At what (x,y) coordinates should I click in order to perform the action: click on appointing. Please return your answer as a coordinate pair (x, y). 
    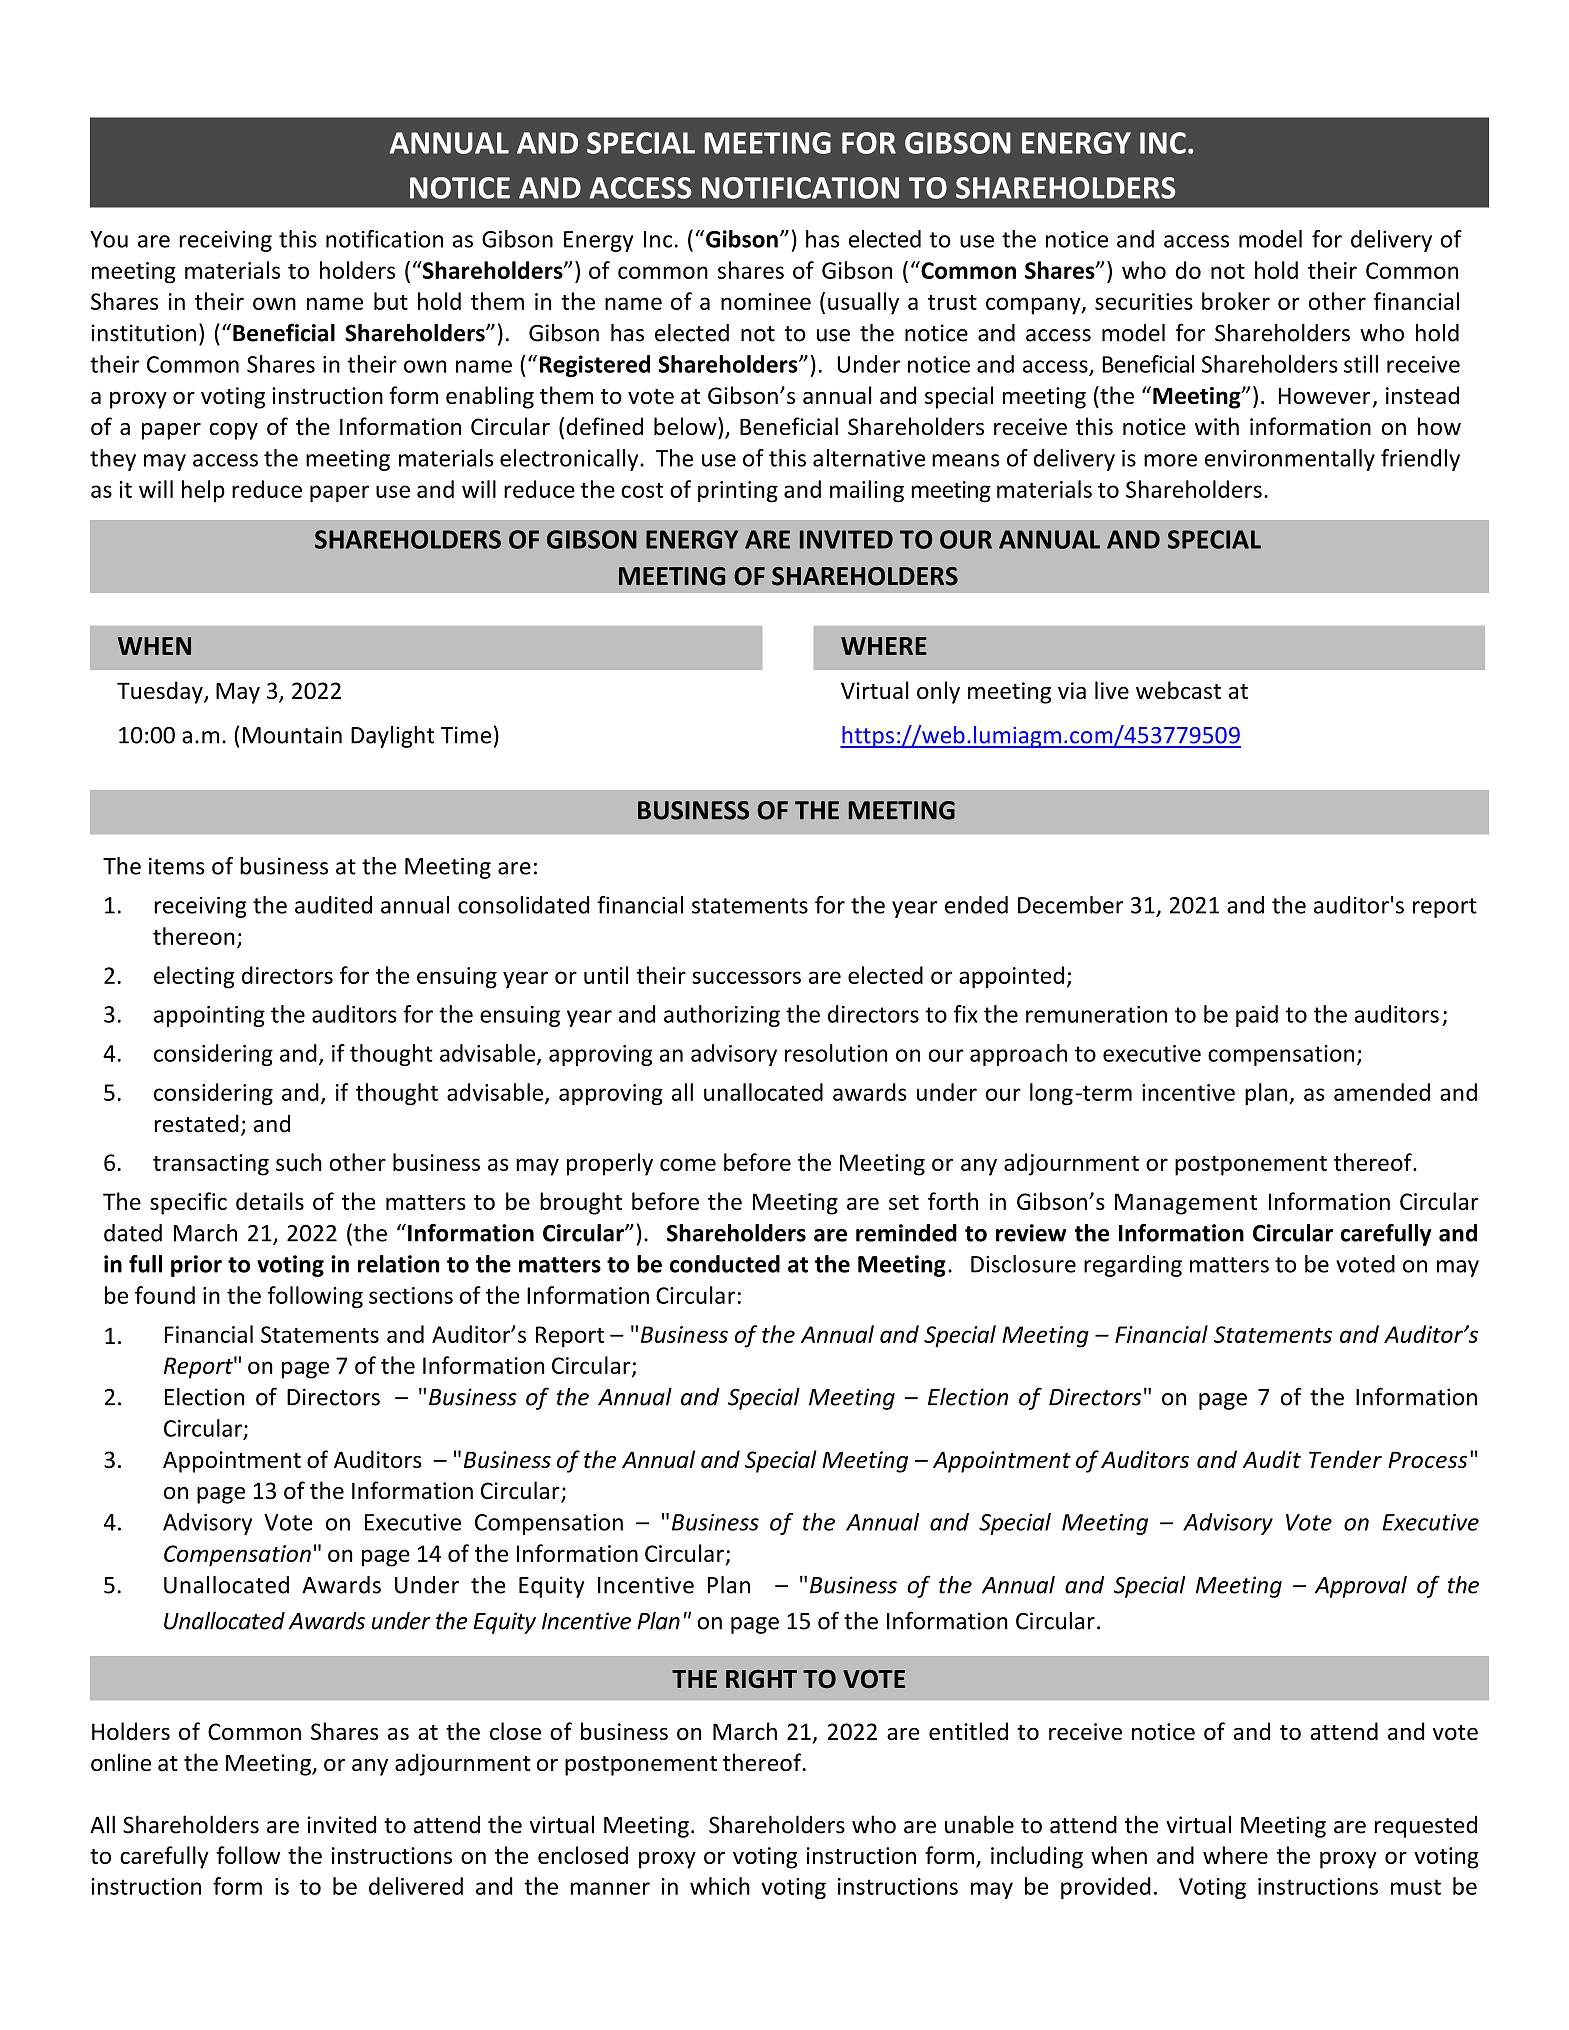
    Looking at the image, I should click on (209, 1016).
